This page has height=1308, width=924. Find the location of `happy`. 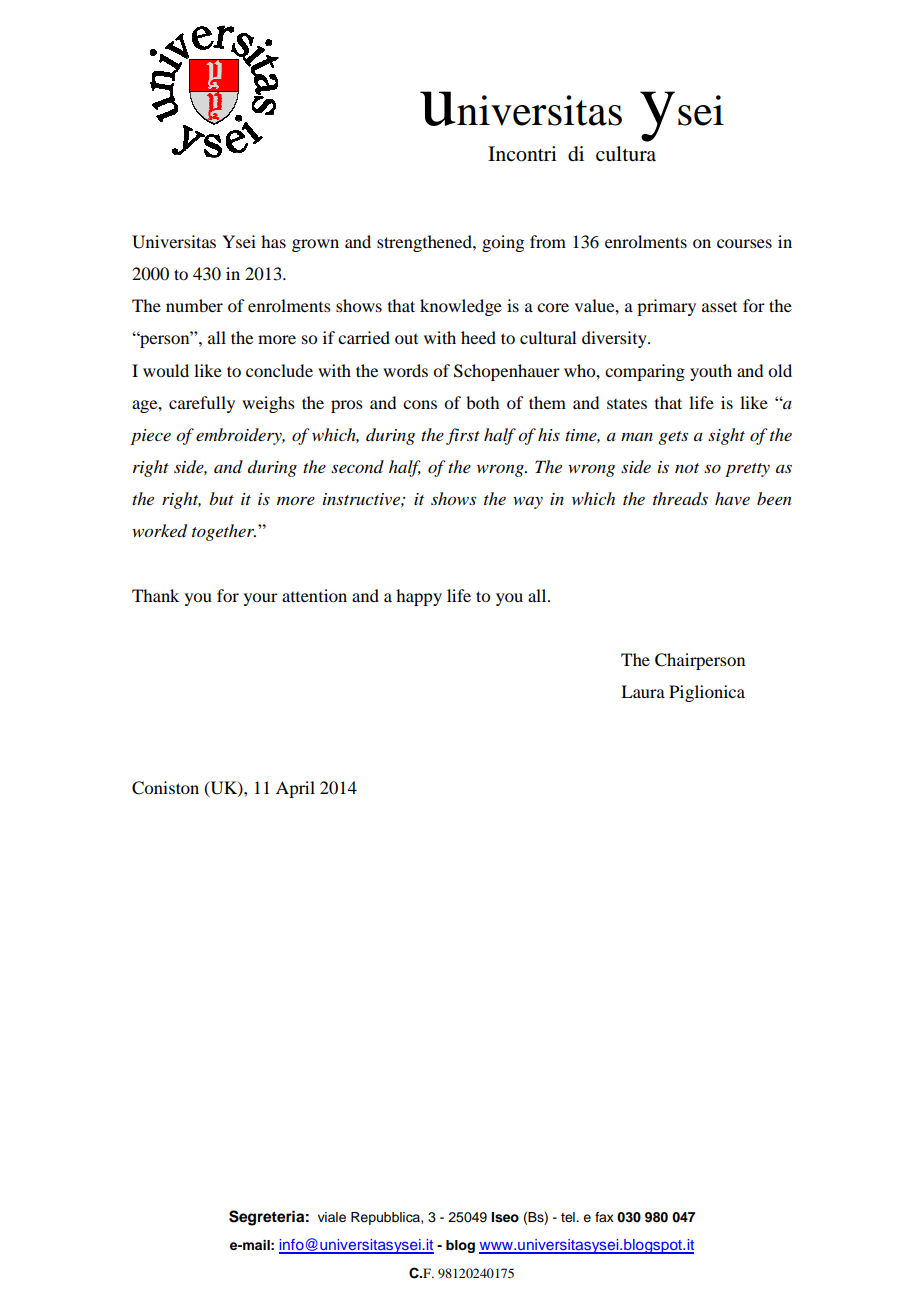

happy is located at coordinates (419, 597).
